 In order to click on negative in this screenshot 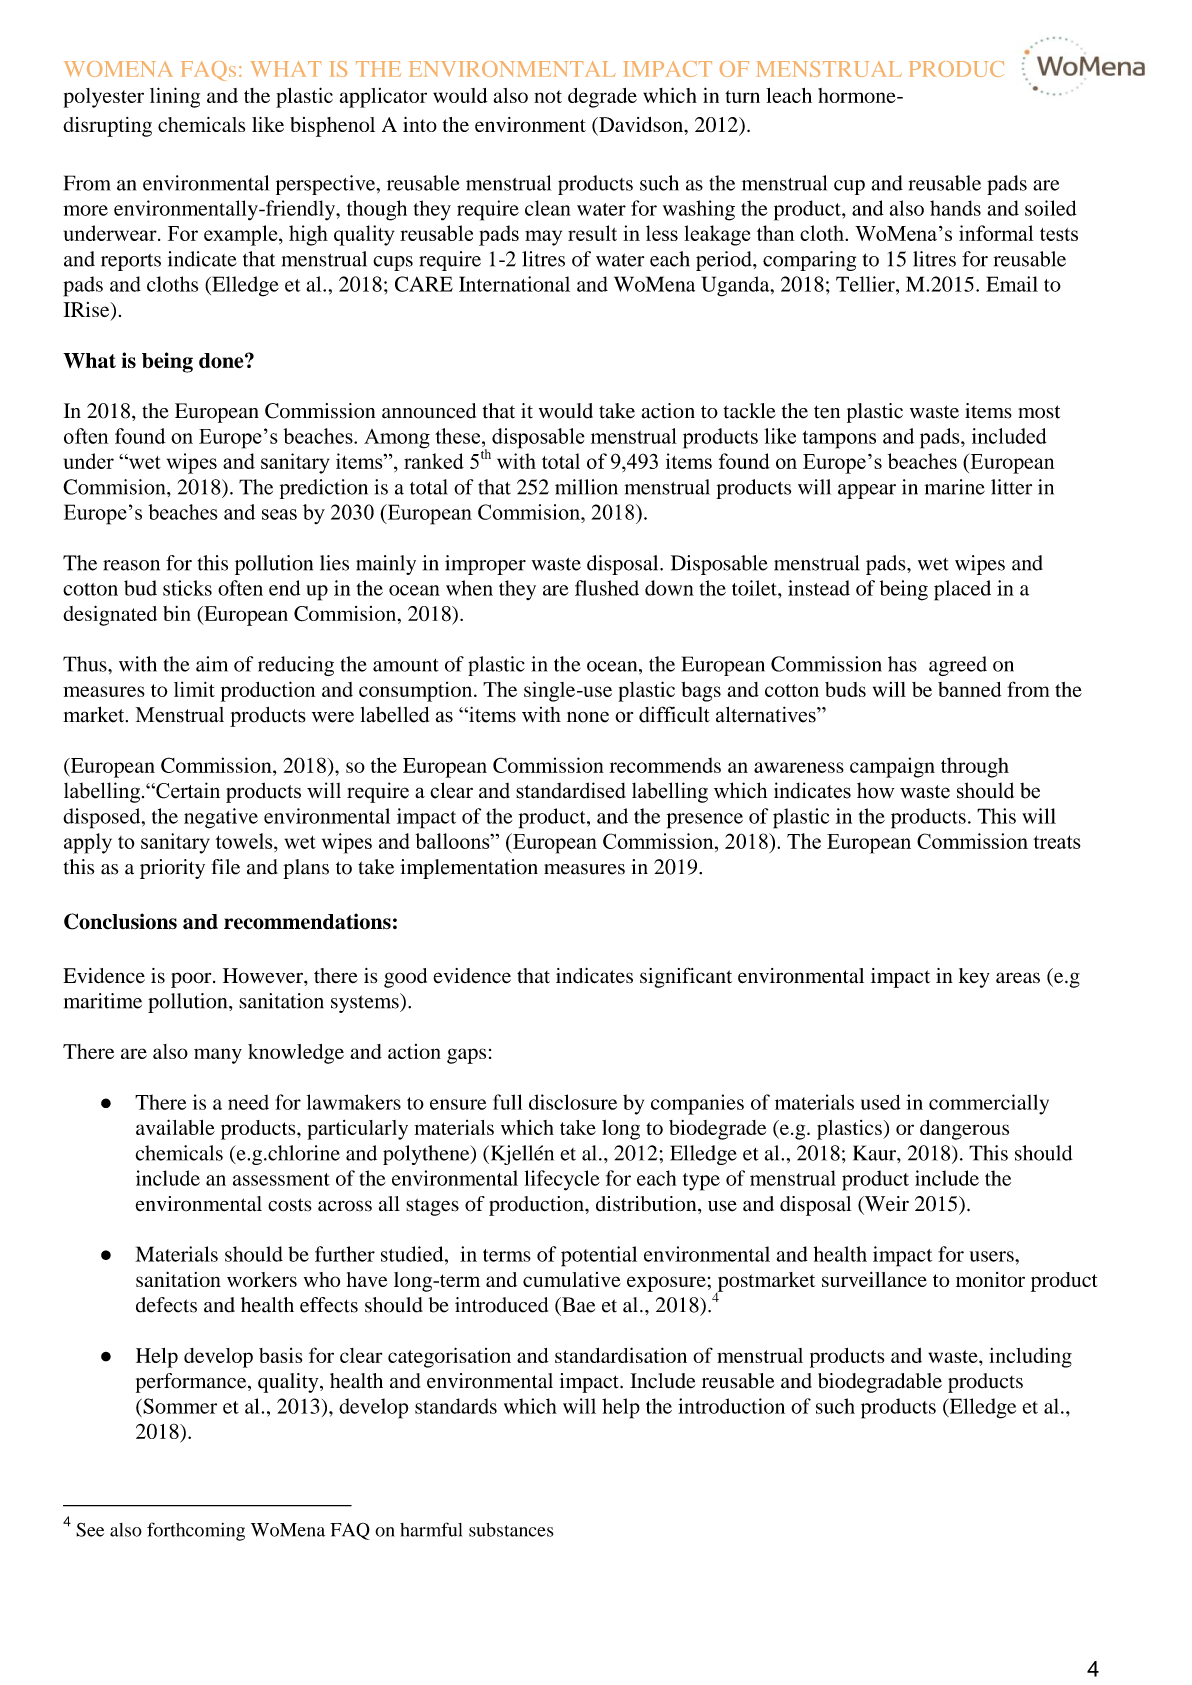, I will do `click(221, 818)`.
